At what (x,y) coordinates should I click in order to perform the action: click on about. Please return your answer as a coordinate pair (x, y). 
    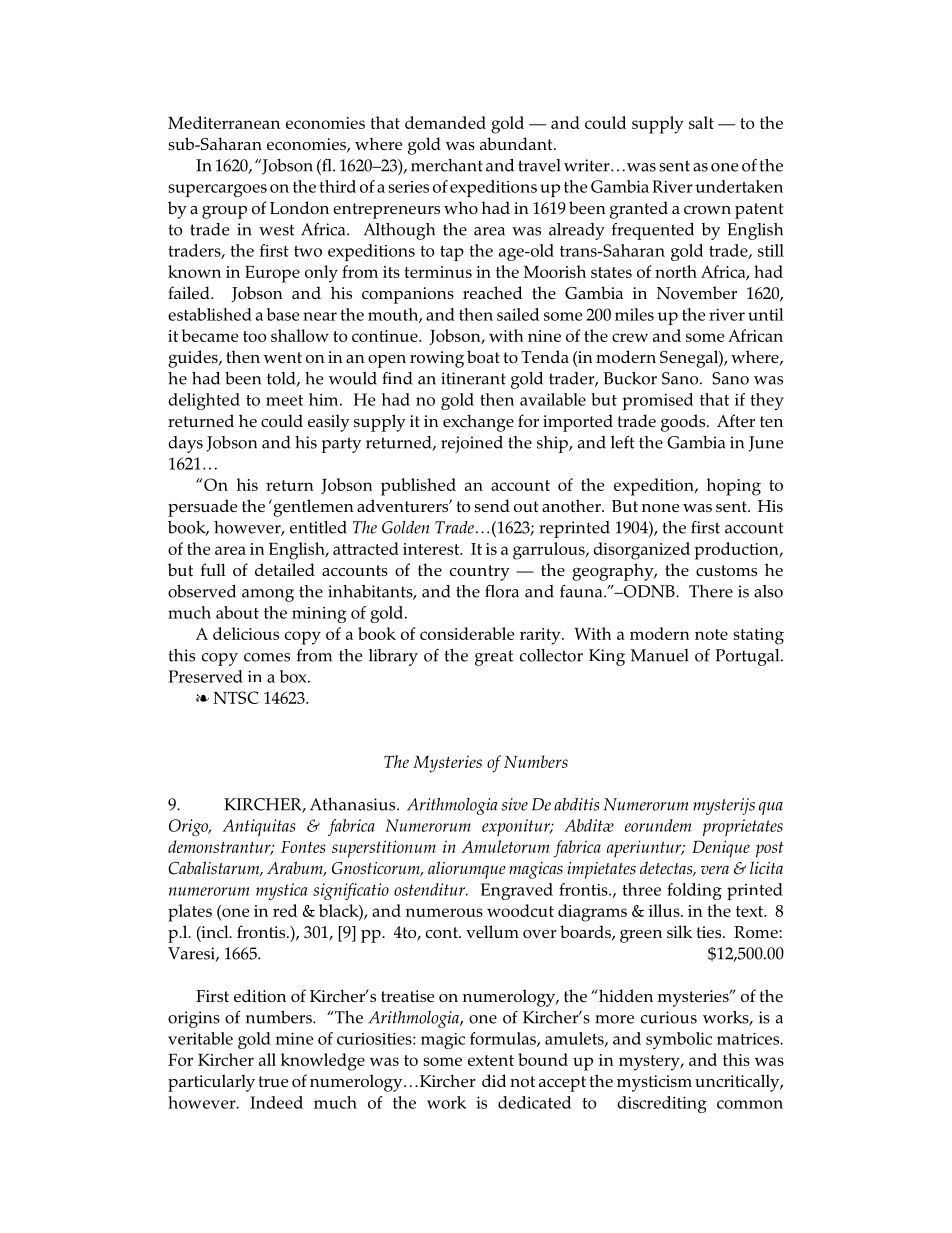
    Looking at the image, I should click on (237, 612).
